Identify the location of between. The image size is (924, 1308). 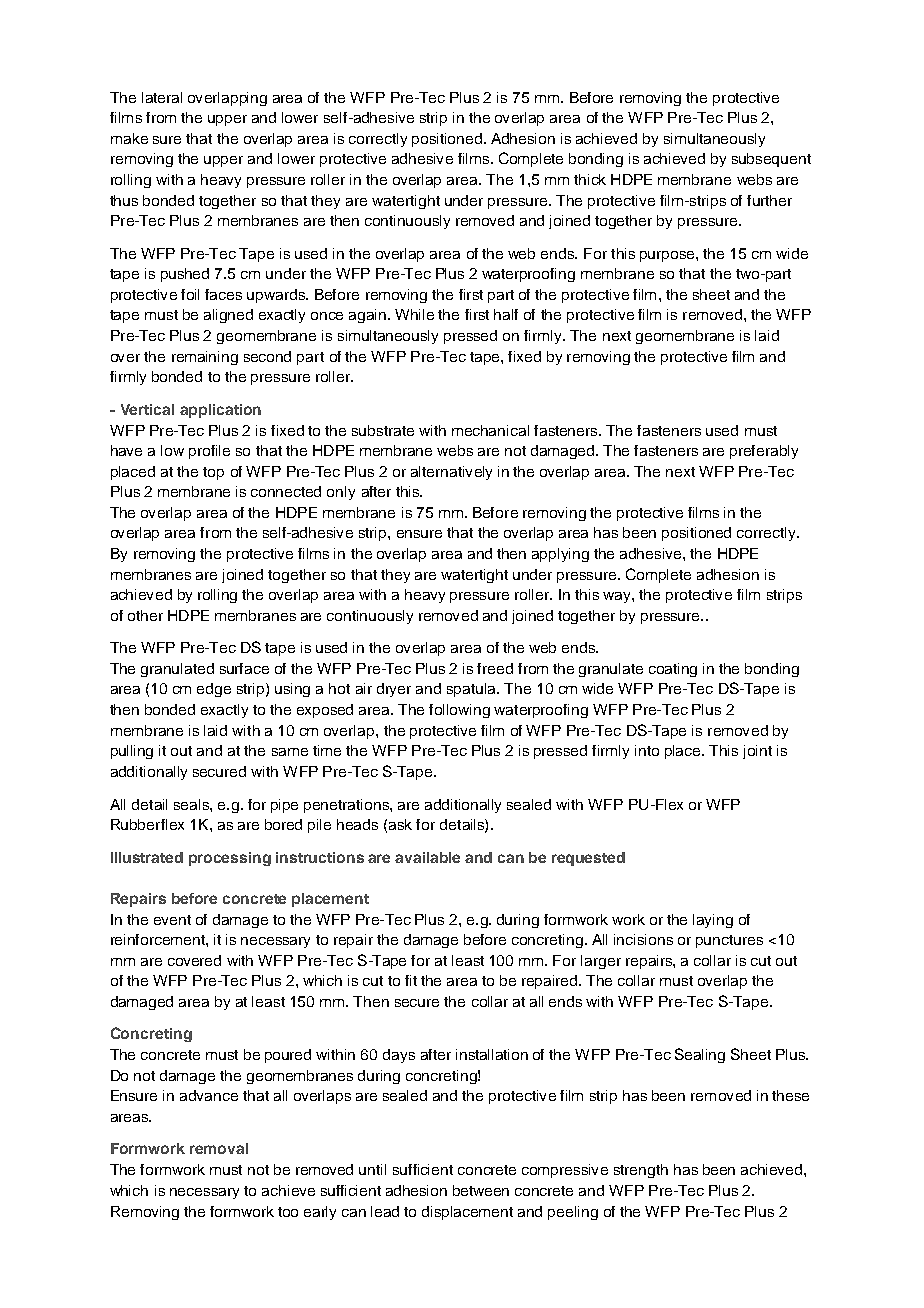
(481, 1190).
